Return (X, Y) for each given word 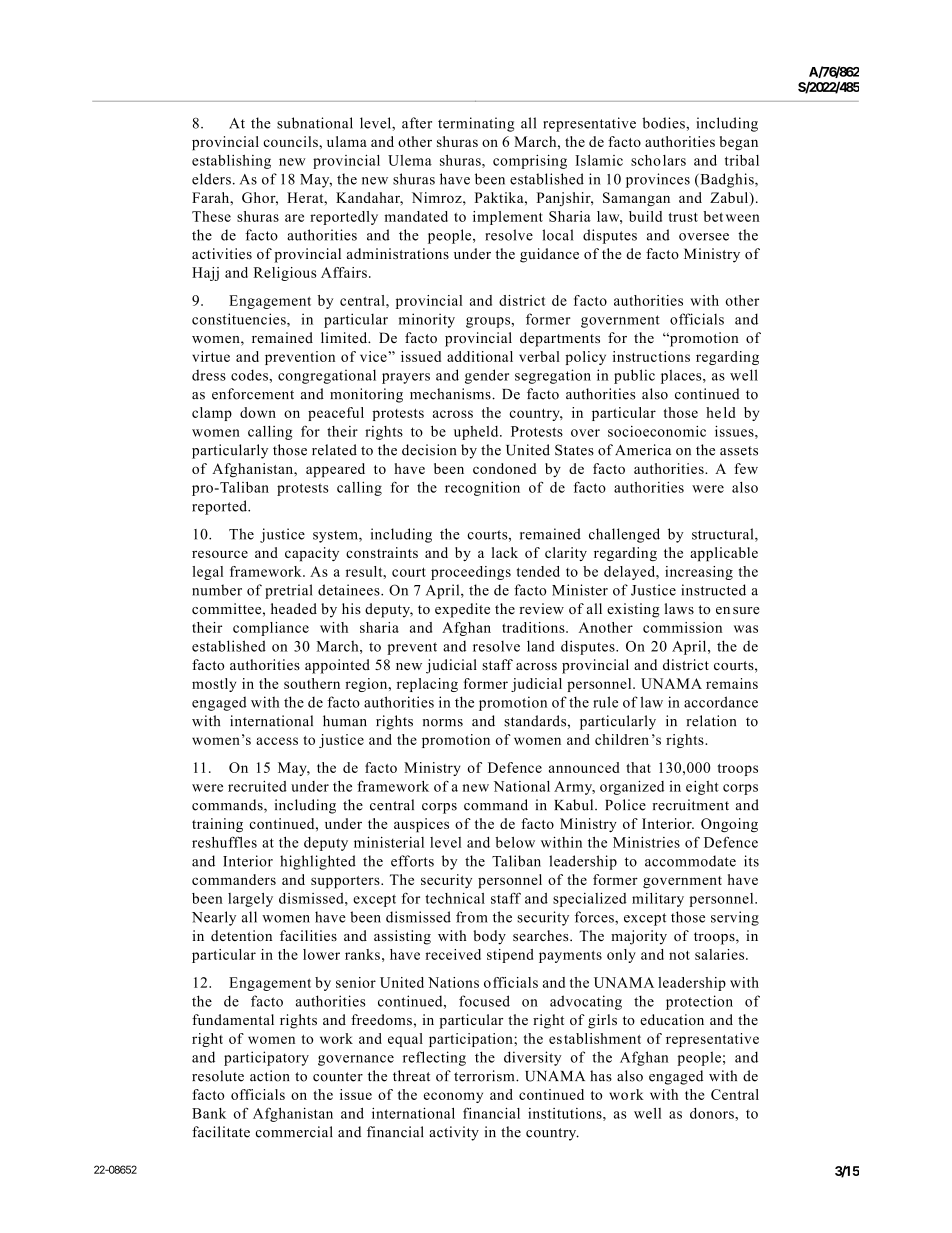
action (270, 1076)
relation (711, 721)
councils (291, 141)
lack (505, 552)
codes (249, 375)
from (472, 917)
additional (480, 356)
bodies (664, 123)
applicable (724, 554)
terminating (476, 124)
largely (250, 900)
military (658, 900)
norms (443, 723)
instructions (651, 356)
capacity (312, 554)
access (277, 741)
